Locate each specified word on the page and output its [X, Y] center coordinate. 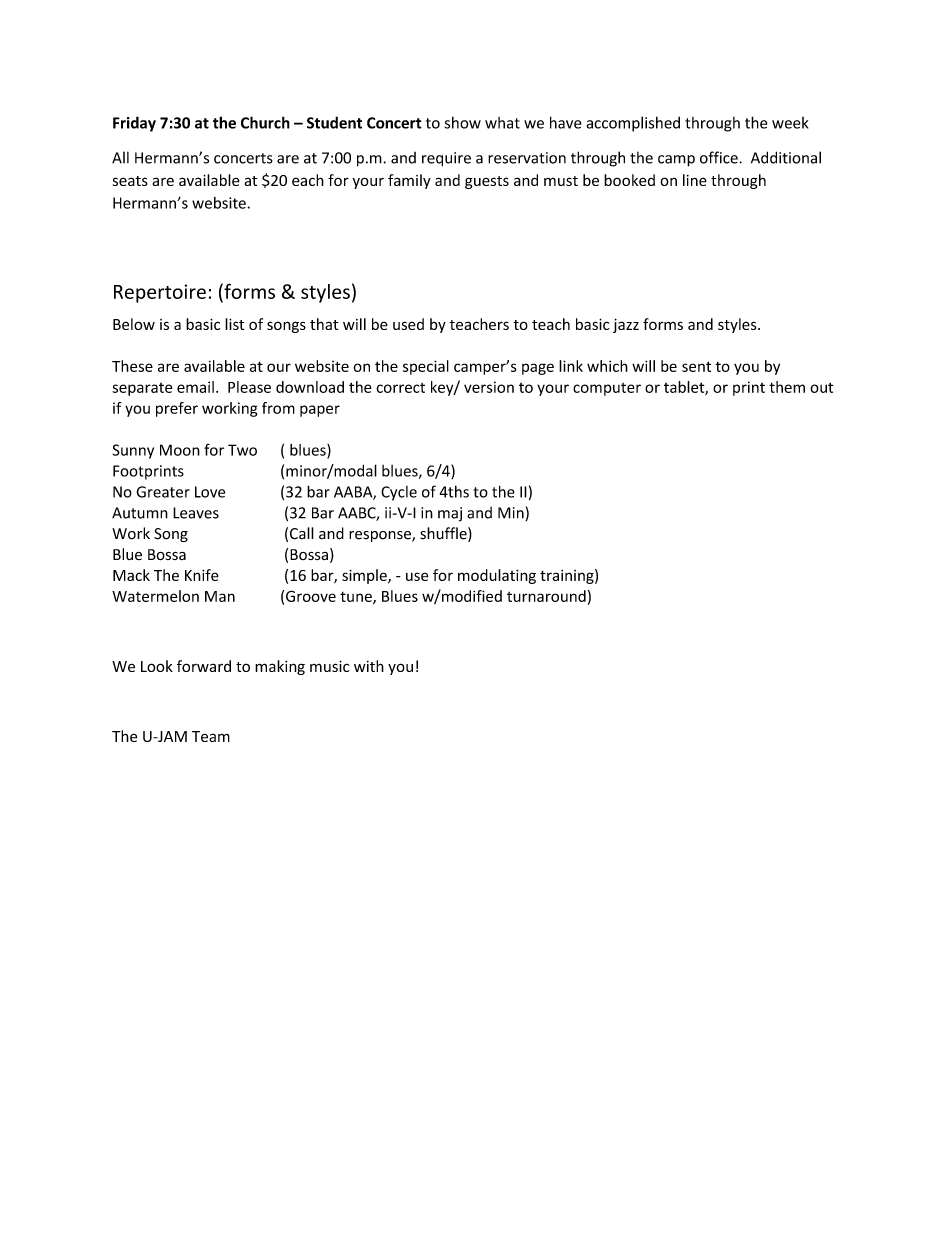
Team [211, 736]
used [408, 324]
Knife [202, 575]
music [330, 666]
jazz [626, 325]
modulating [497, 576]
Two [242, 450]
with [369, 666]
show [463, 122]
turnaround [546, 596]
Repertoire [160, 293]
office [720, 157]
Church [265, 122]
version [489, 387]
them [787, 387]
